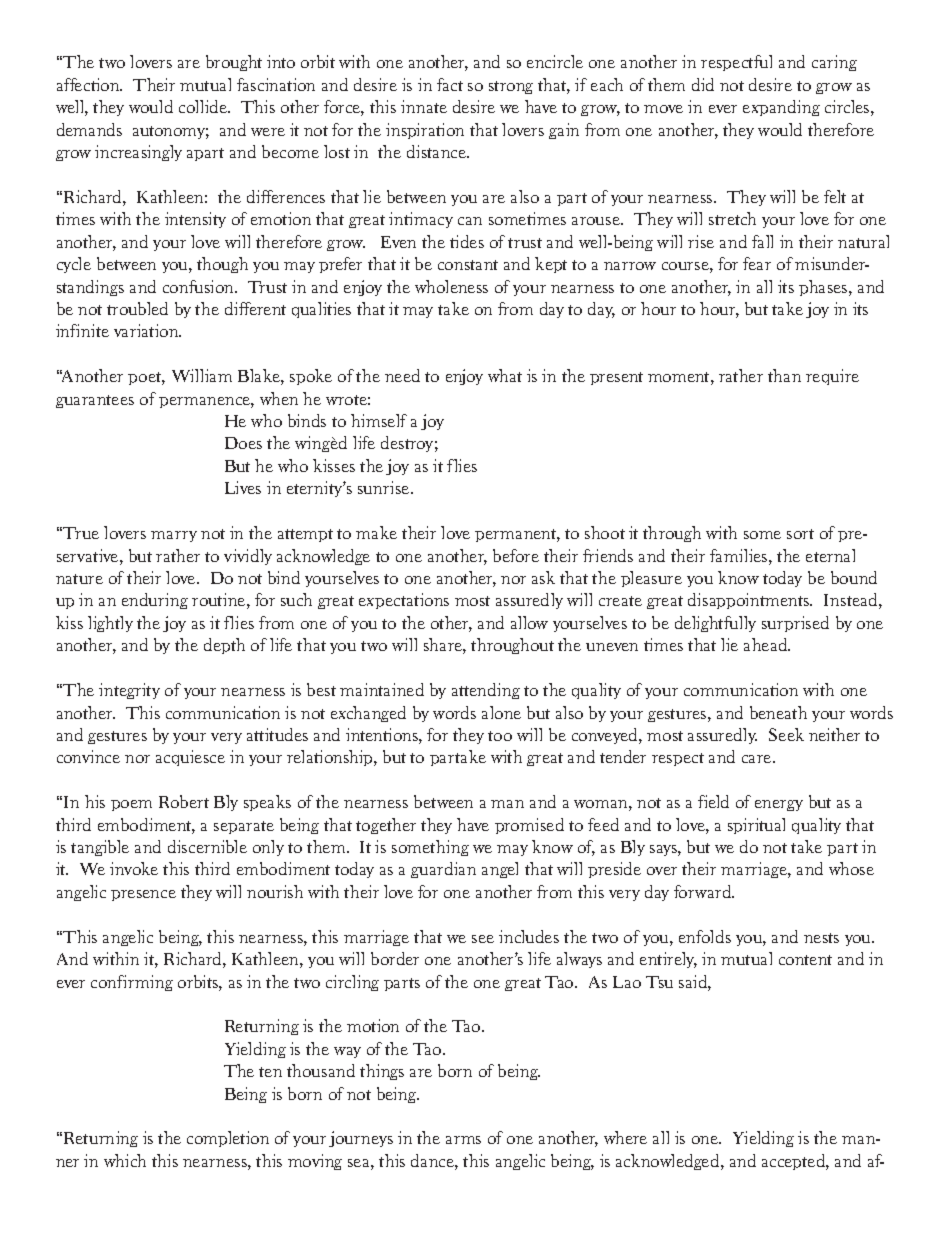 The width and height of the image is (952, 1233). Describe the element at coordinates (379, 420) in the image. I see `himself` at that location.
